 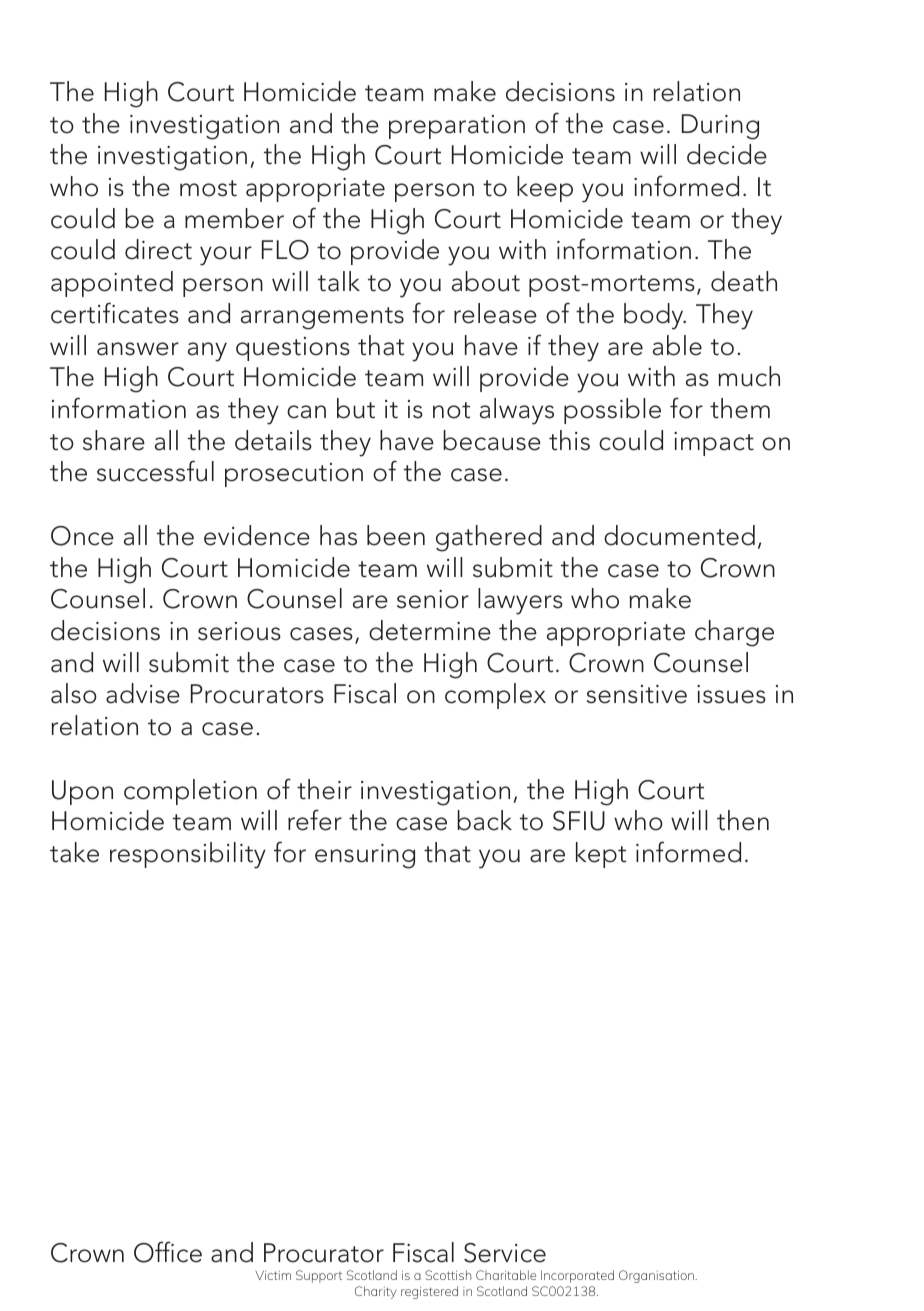 I want to click on documented, so click(x=679, y=535).
